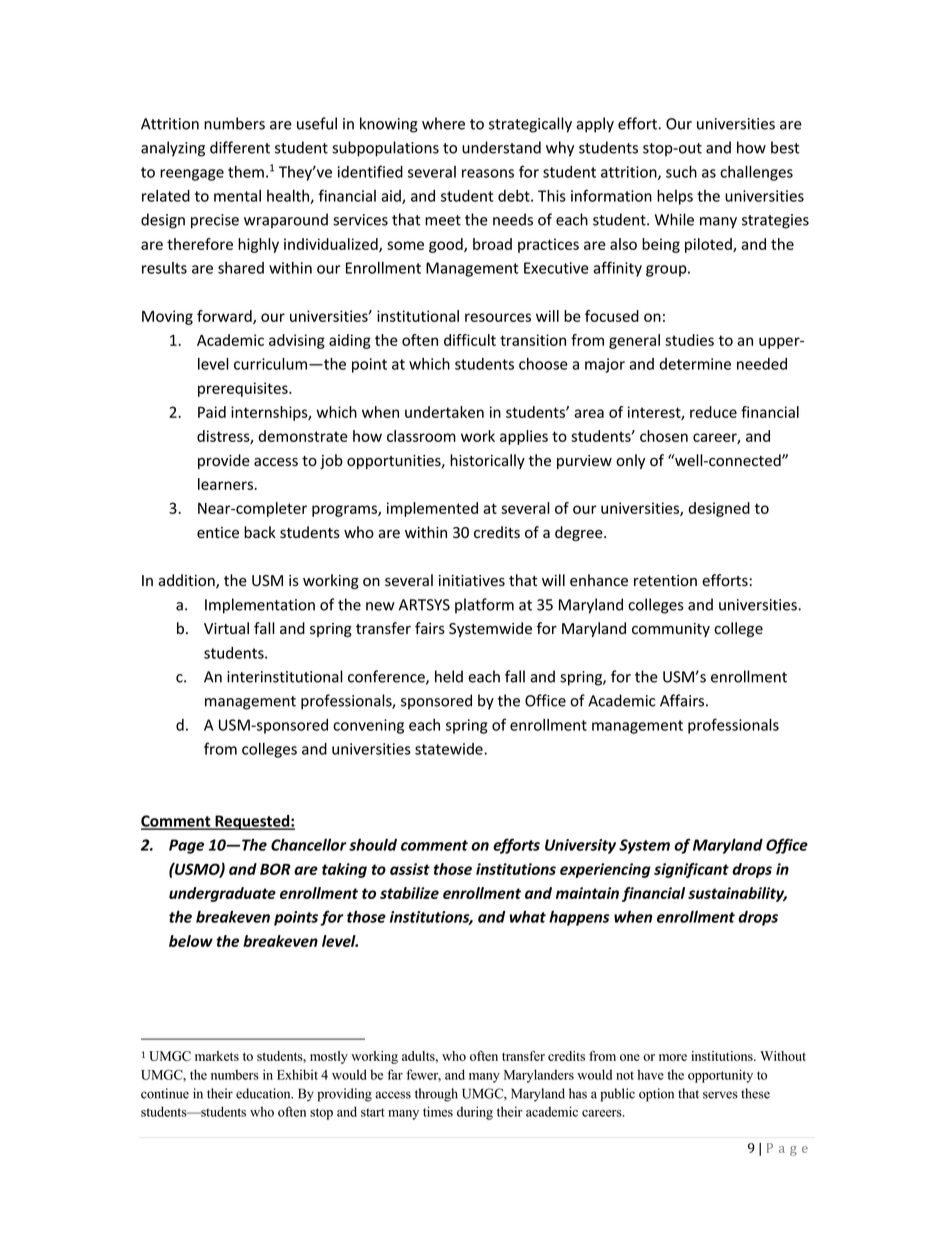 The width and height of the screenshot is (952, 1233). I want to click on understand, so click(501, 147).
